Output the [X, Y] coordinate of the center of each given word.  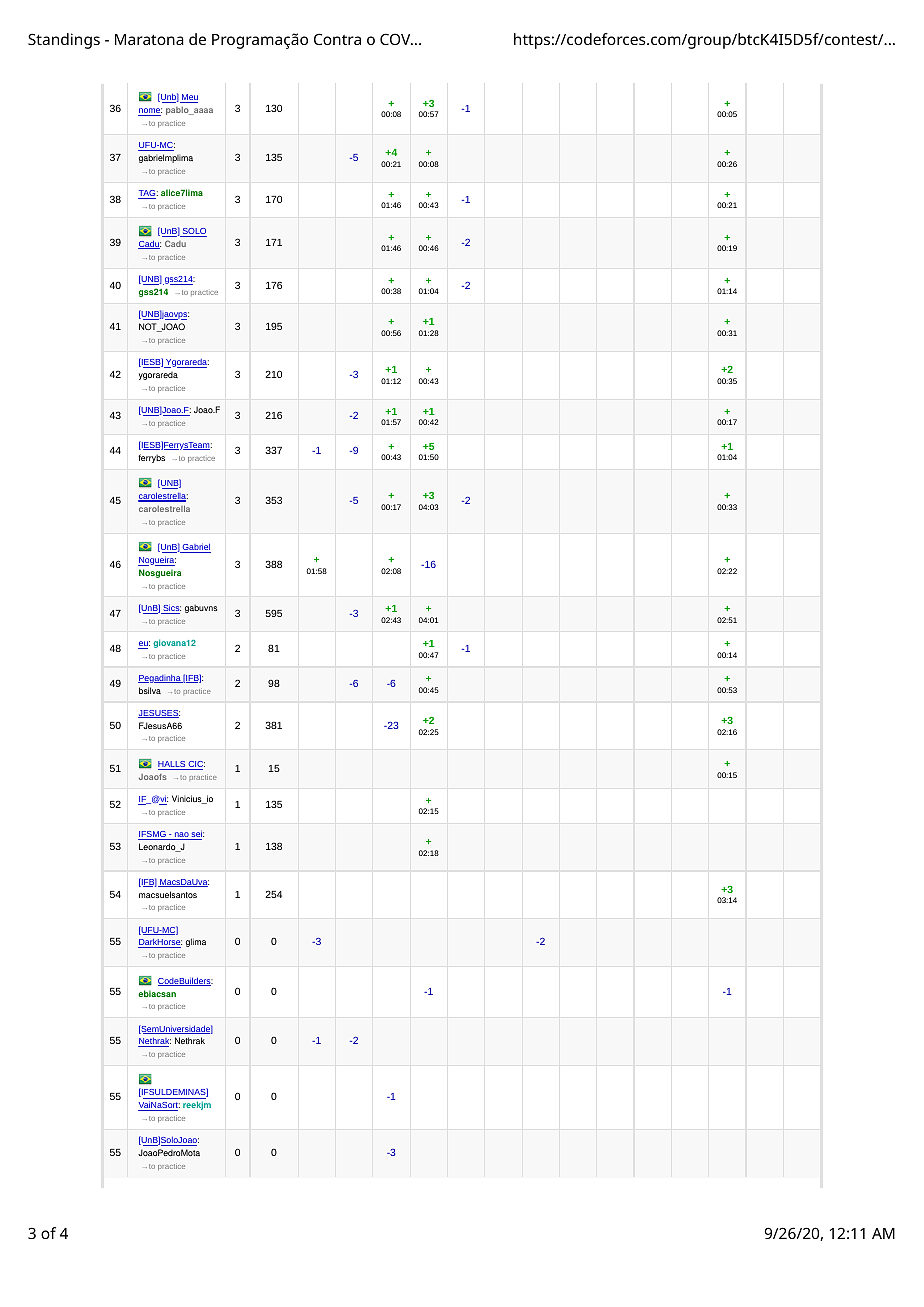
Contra [337, 39]
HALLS [173, 765]
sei [197, 835]
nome [150, 112]
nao [181, 836]
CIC [196, 765]
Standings [64, 41]
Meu [189, 98]
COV [396, 39]
